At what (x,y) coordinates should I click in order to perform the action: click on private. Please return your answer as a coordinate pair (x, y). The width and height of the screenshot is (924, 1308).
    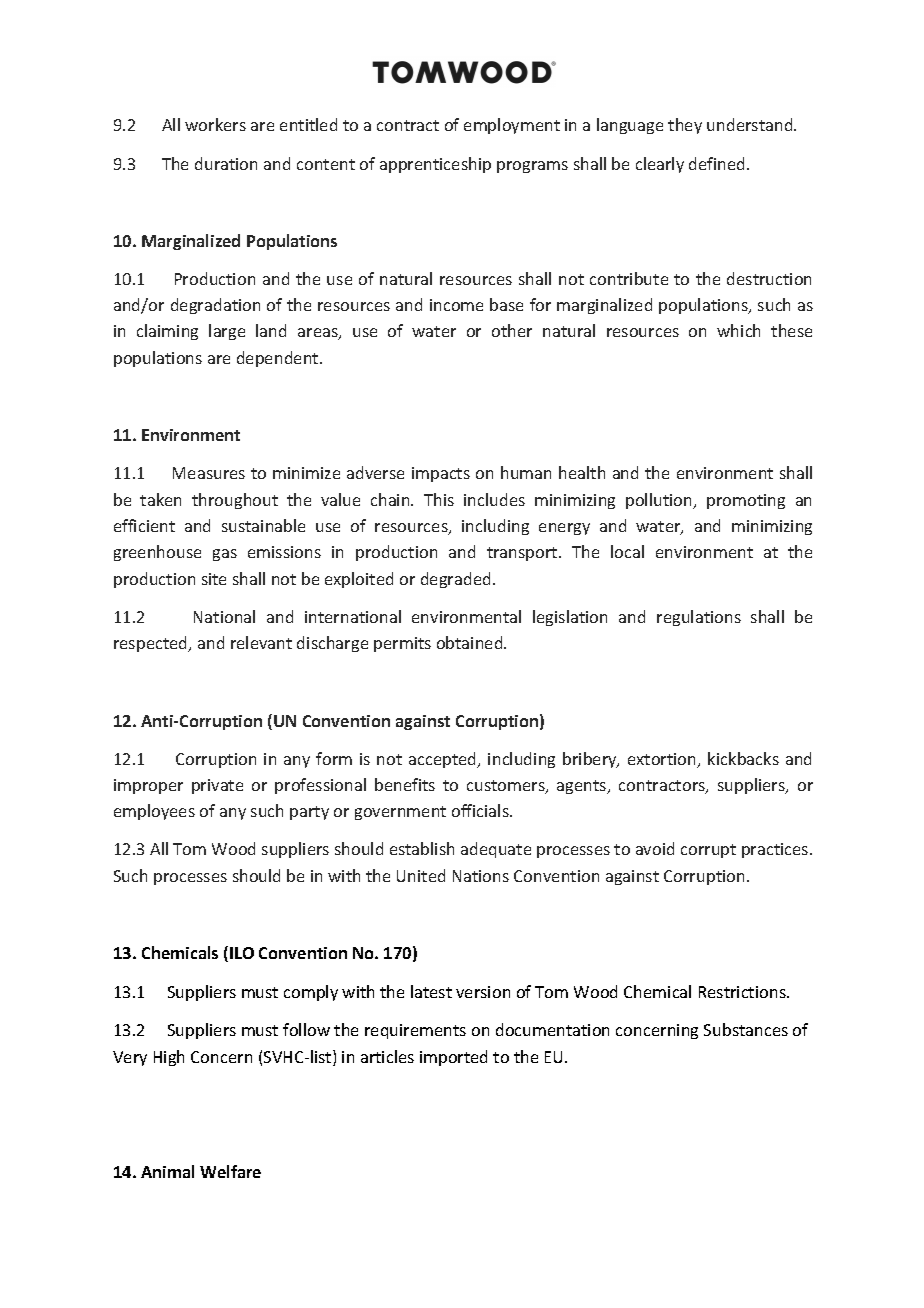
    Looking at the image, I should click on (217, 786).
